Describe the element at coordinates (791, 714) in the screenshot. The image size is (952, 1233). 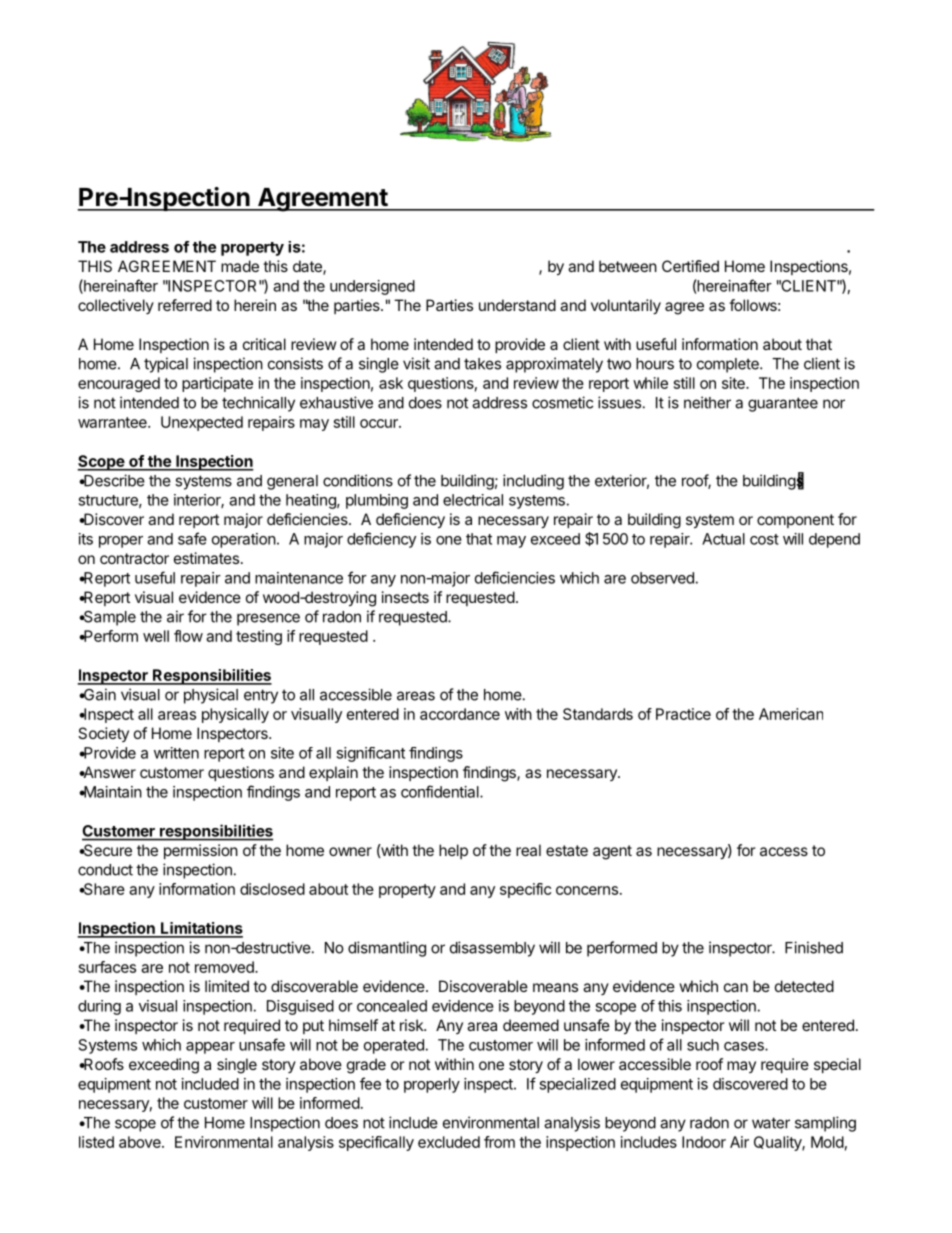
I see `American` at that location.
